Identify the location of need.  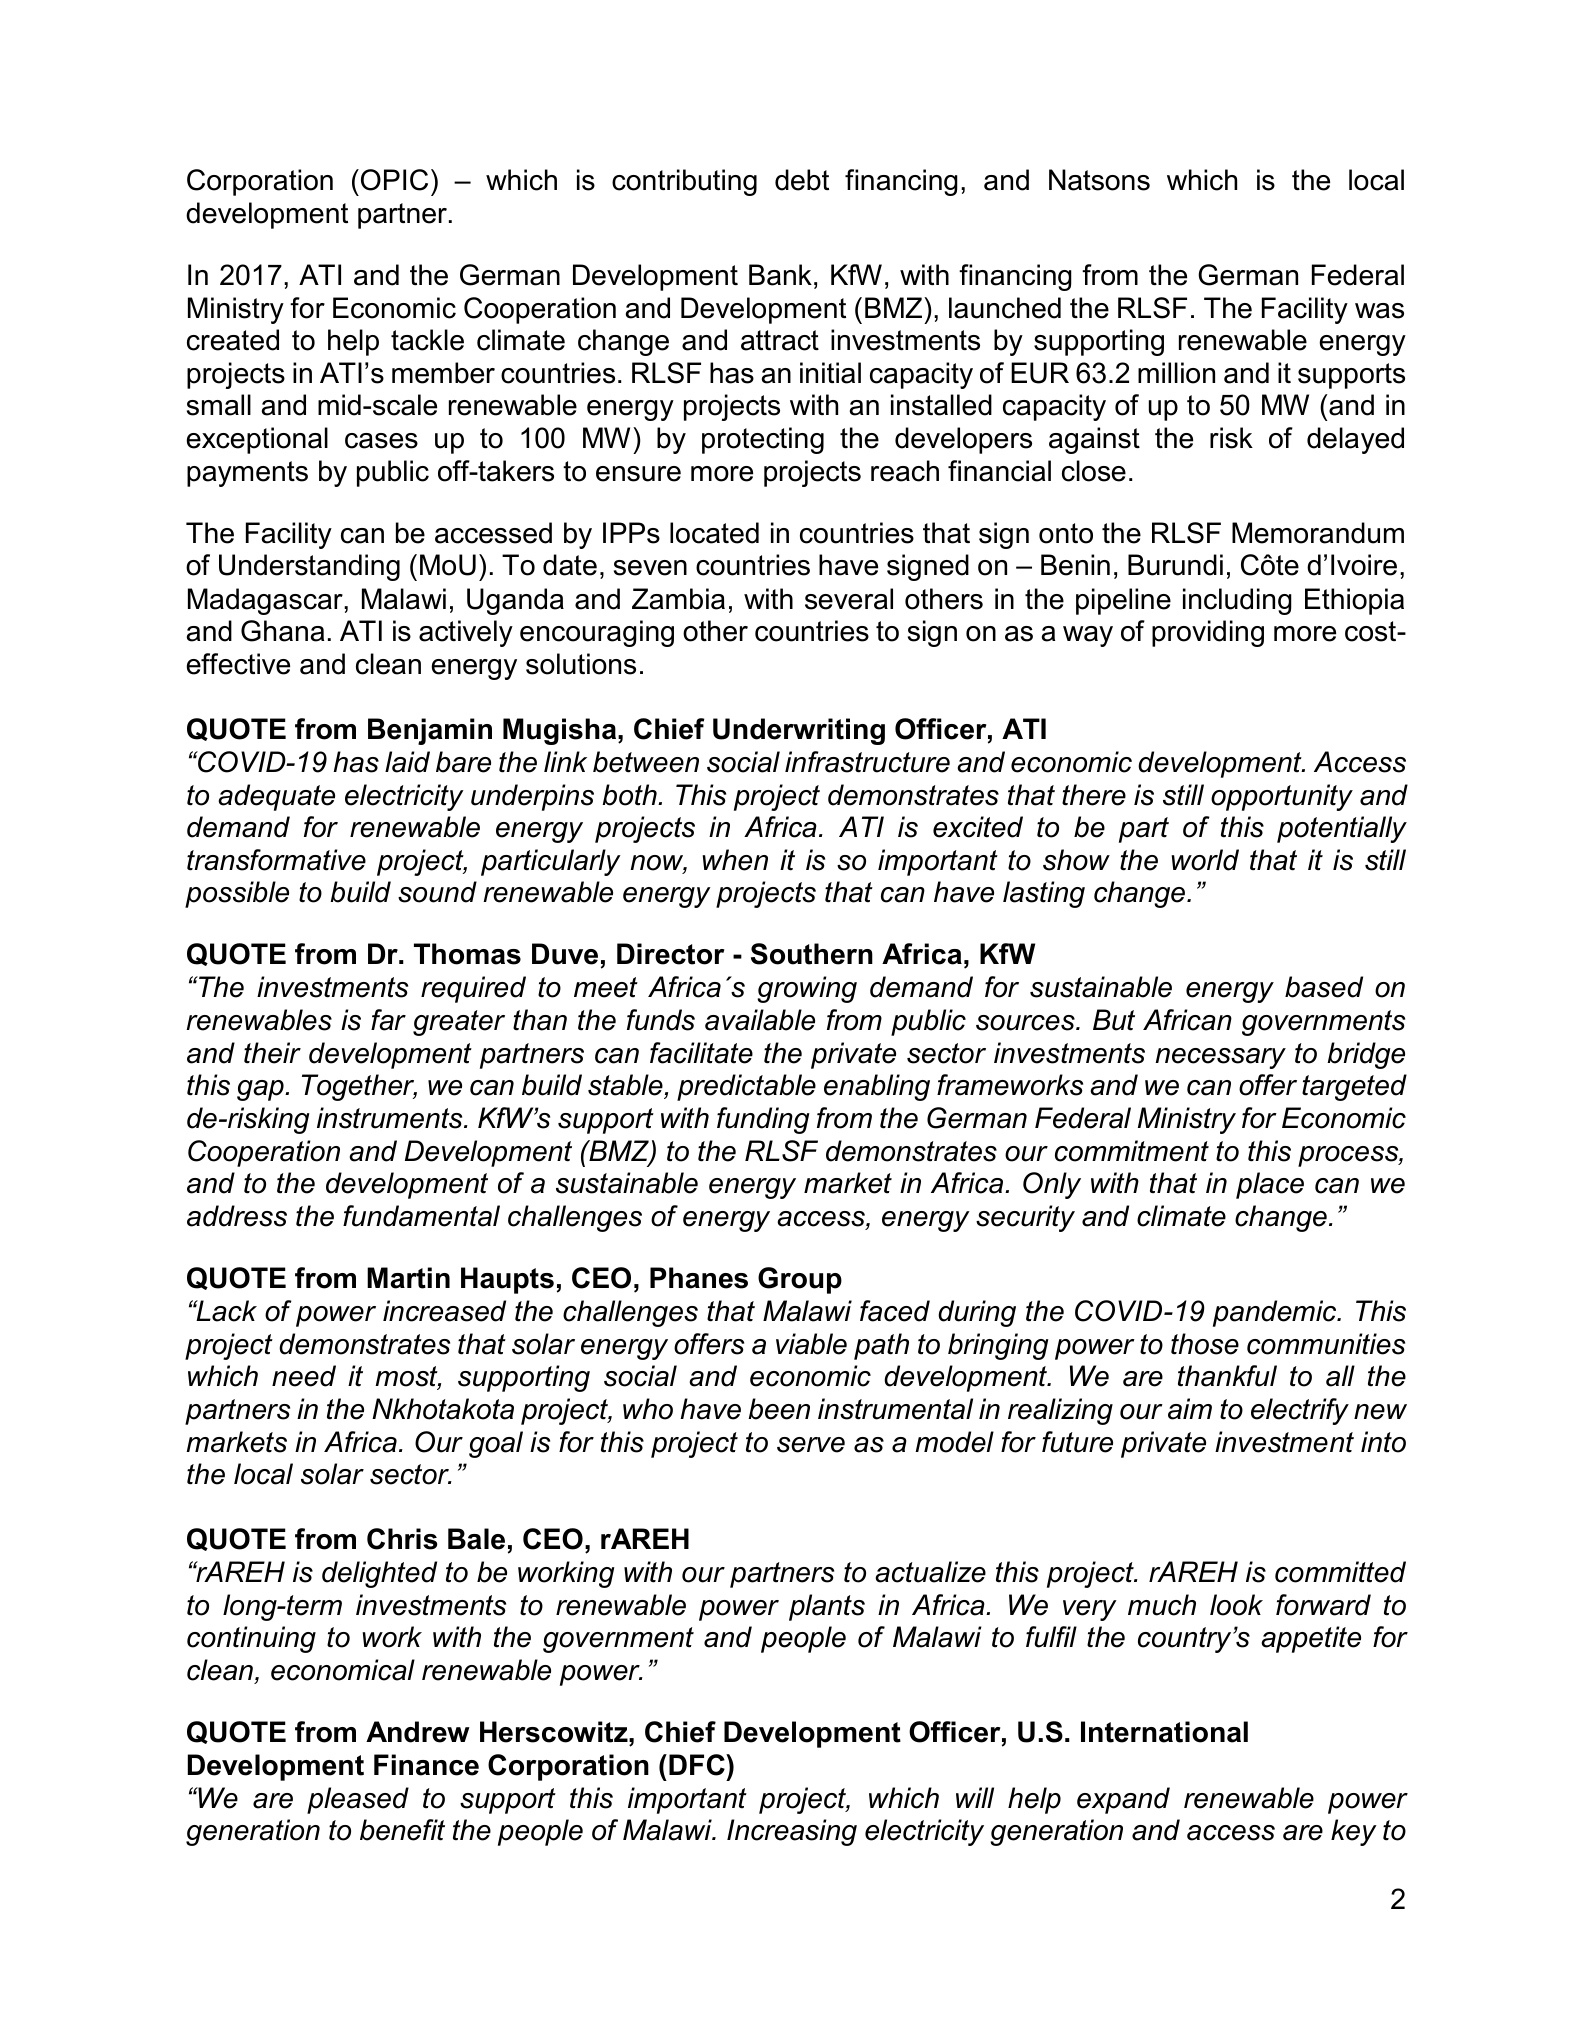
(304, 1376).
